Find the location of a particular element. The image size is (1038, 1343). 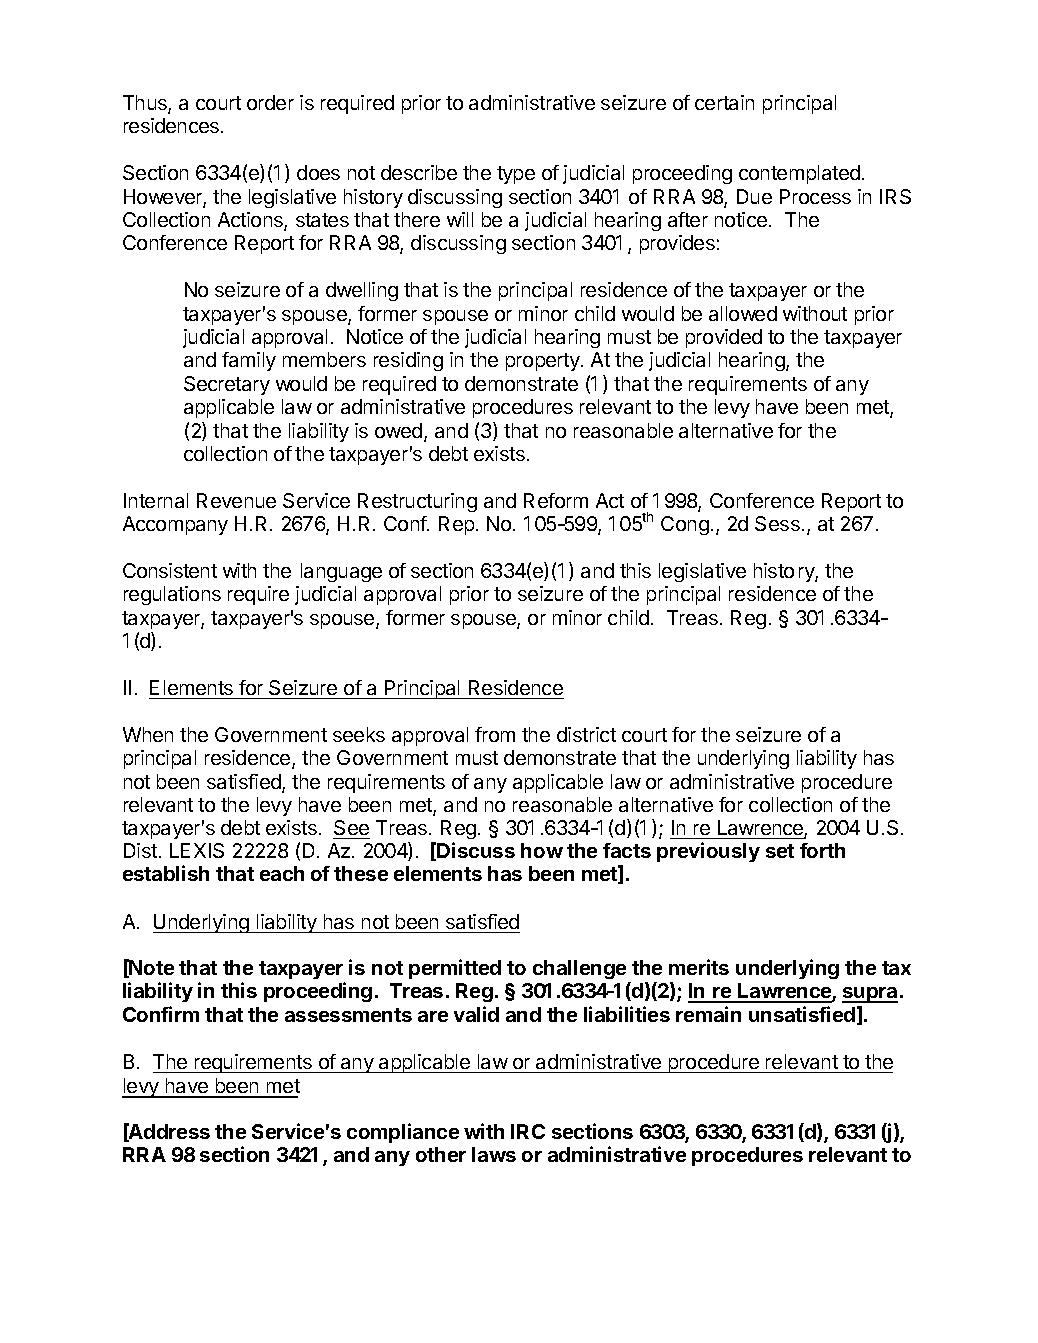

from is located at coordinates (495, 734).
